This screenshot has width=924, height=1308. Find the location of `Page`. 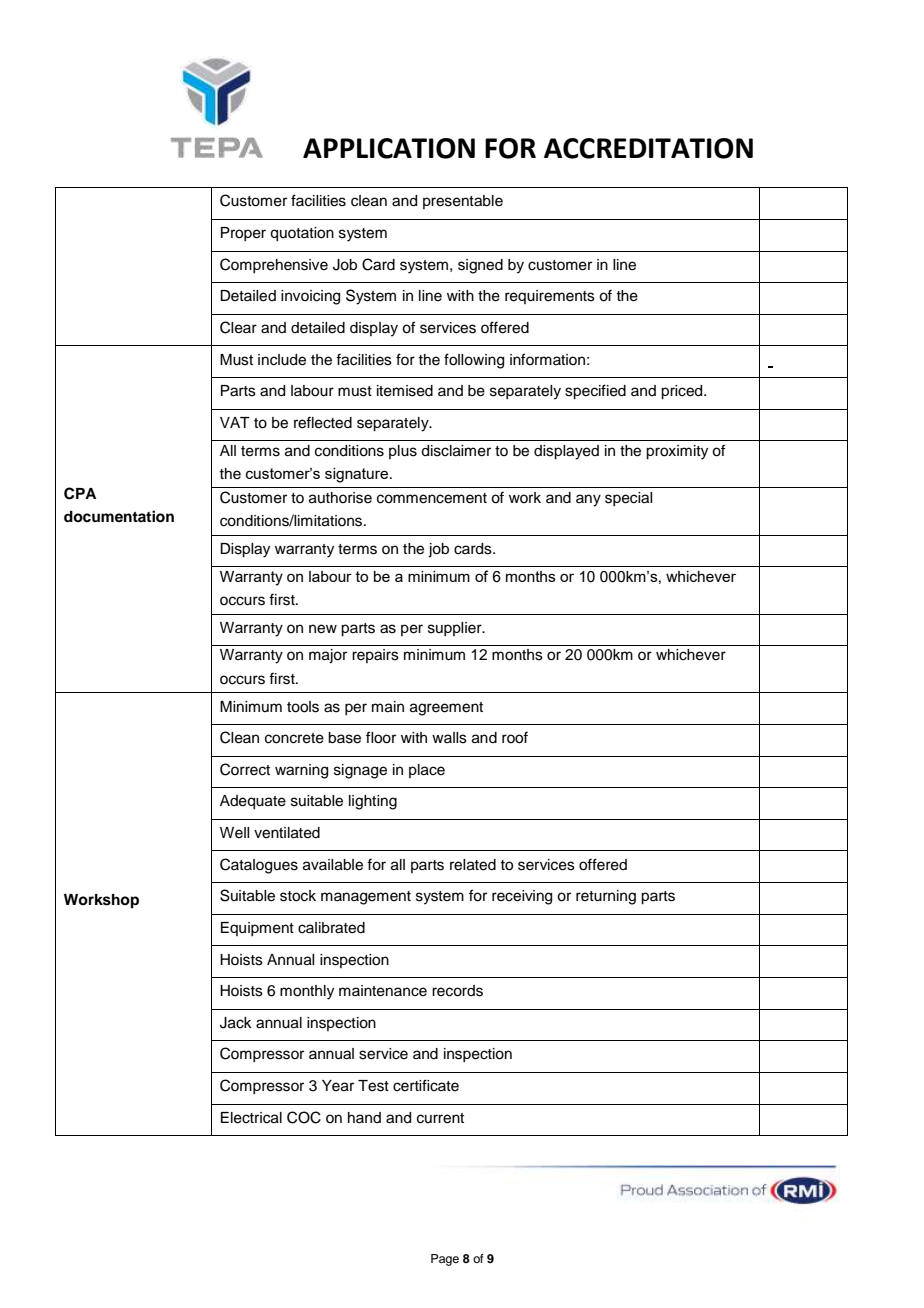

Page is located at coordinates (445, 1260).
